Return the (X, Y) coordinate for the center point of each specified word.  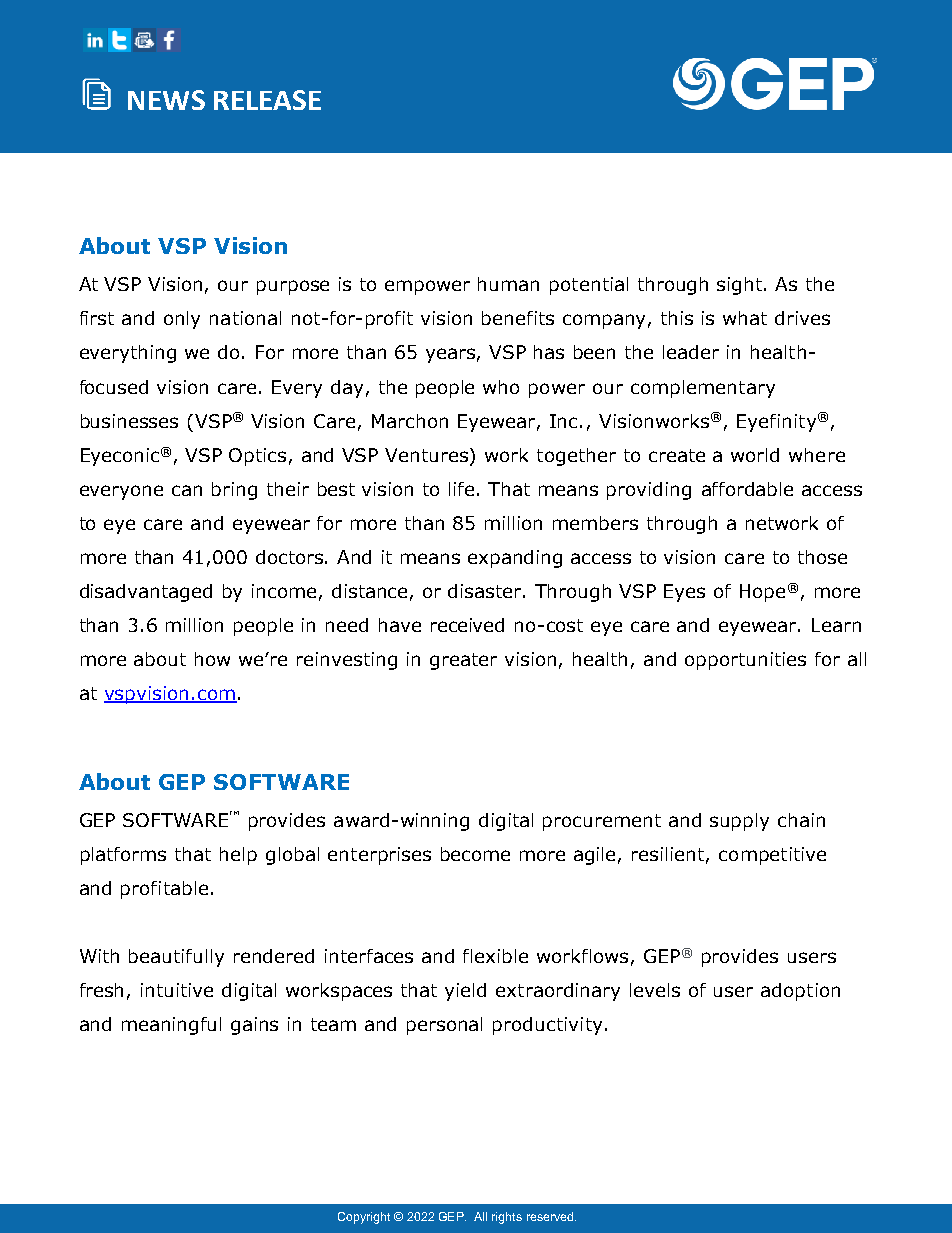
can (187, 490)
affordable (747, 489)
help (238, 856)
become (475, 854)
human (508, 284)
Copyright (364, 1218)
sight (741, 286)
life (461, 489)
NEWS (166, 100)
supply (739, 822)
